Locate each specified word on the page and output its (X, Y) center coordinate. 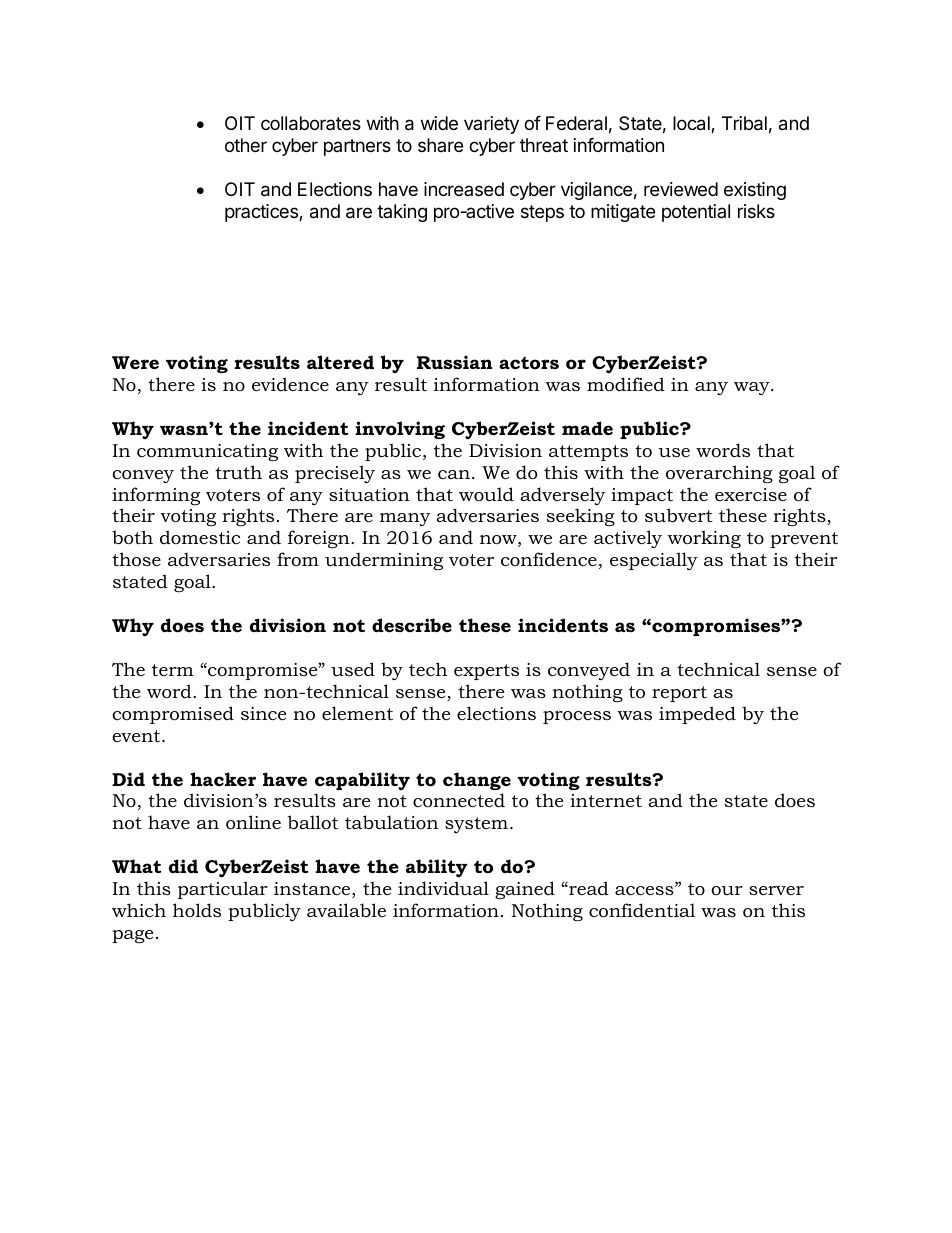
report (679, 694)
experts (486, 672)
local (692, 124)
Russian (455, 362)
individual (443, 888)
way (753, 388)
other (246, 145)
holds (197, 910)
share (440, 145)
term (173, 670)
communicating (207, 452)
